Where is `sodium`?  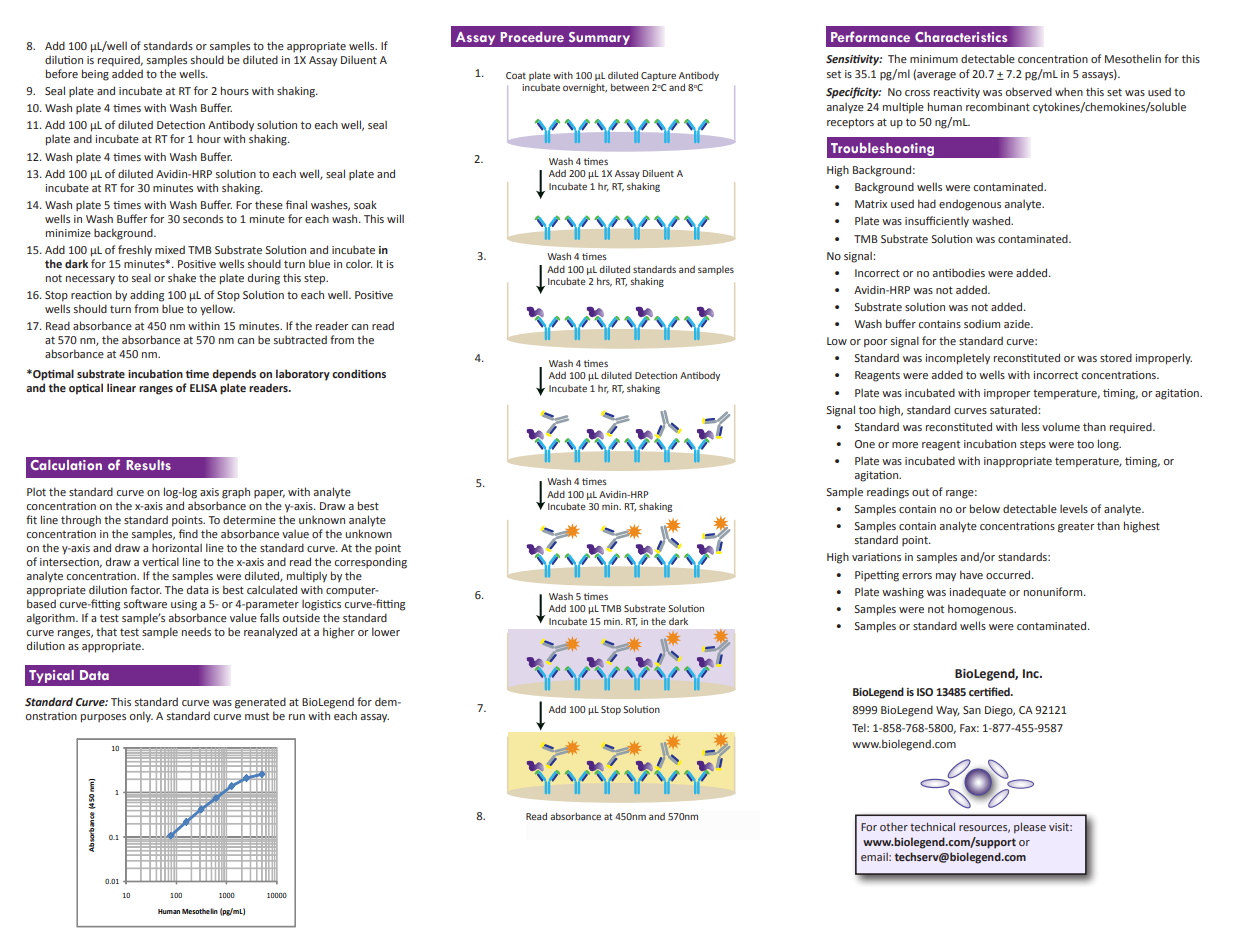
sodium is located at coordinates (982, 323).
